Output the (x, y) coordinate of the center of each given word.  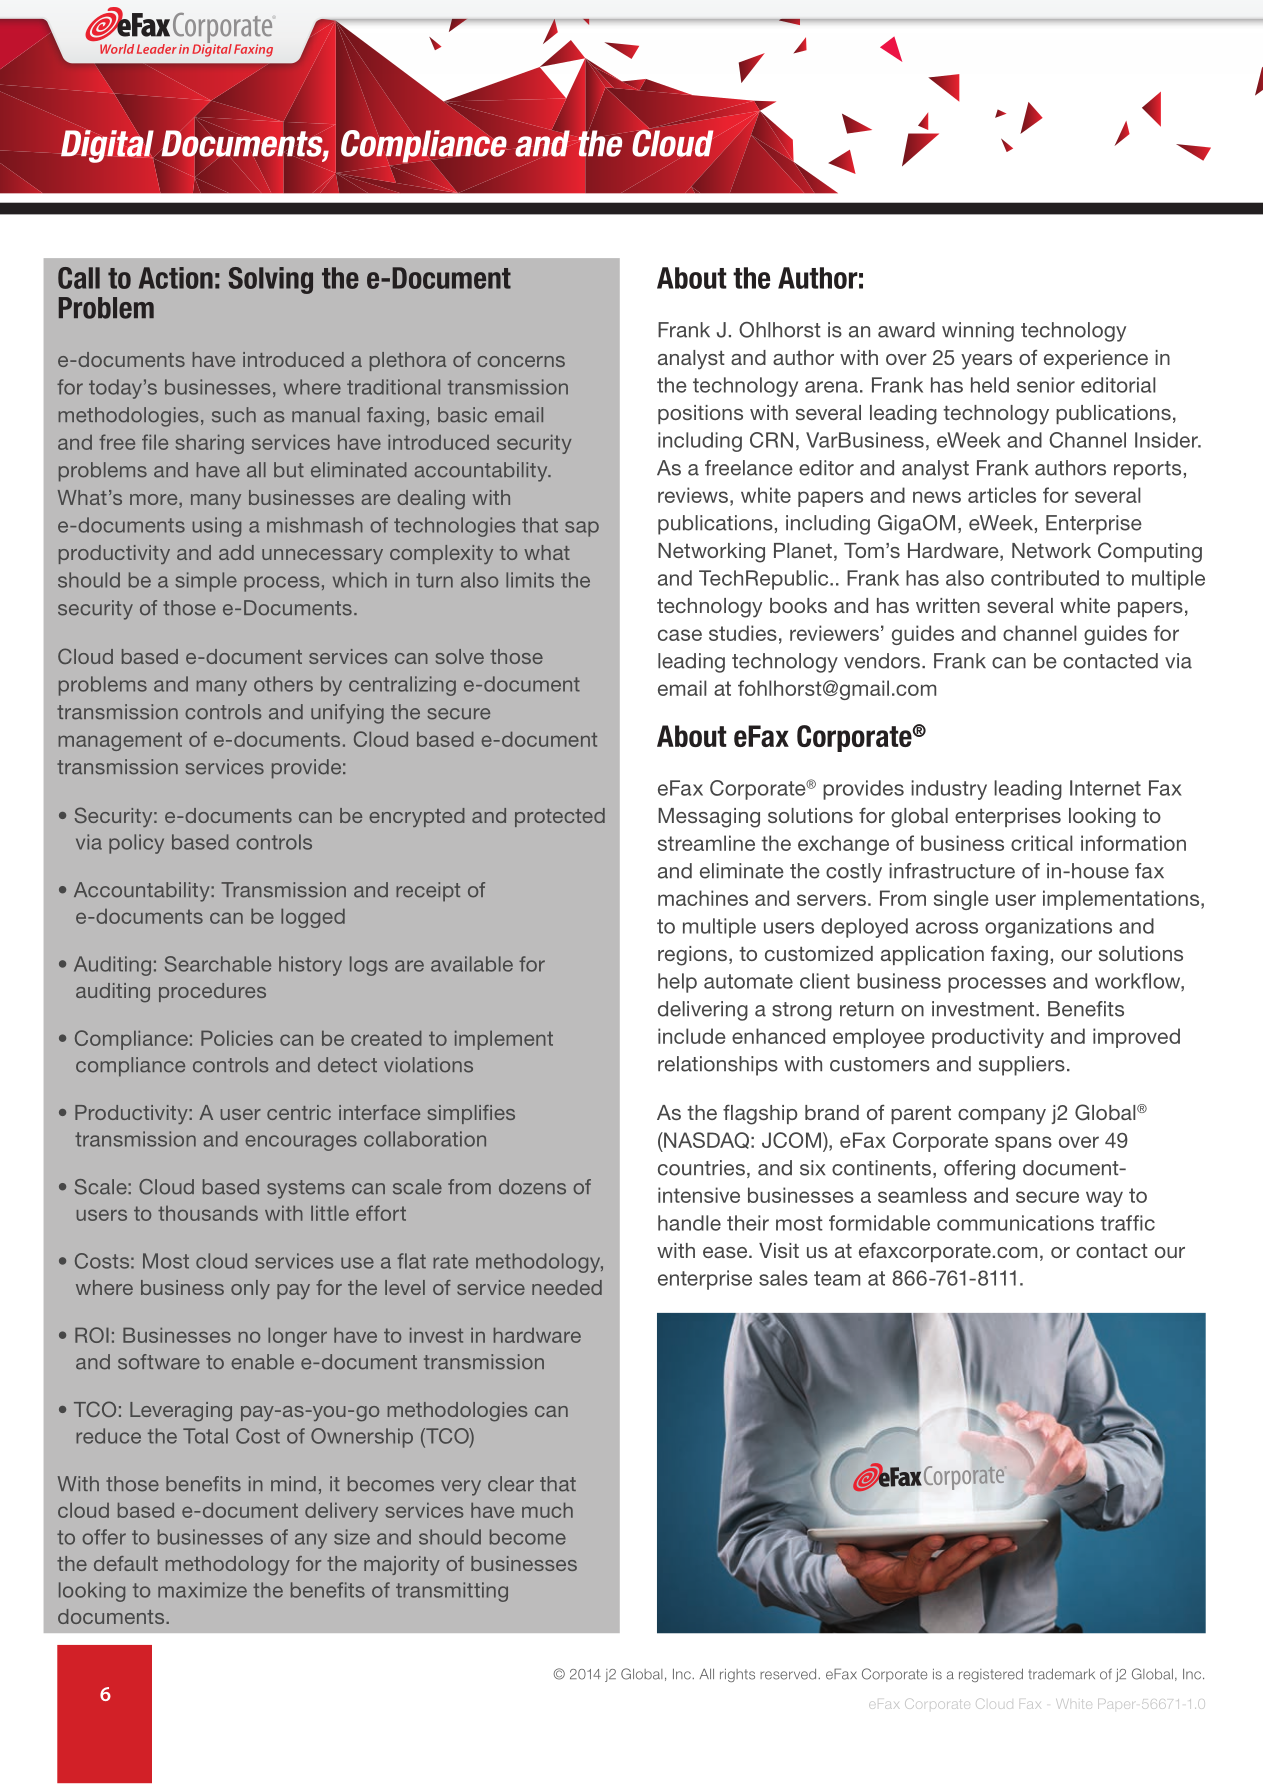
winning (978, 332)
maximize (202, 1590)
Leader (157, 49)
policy (136, 844)
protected (560, 817)
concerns (521, 361)
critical (1041, 843)
